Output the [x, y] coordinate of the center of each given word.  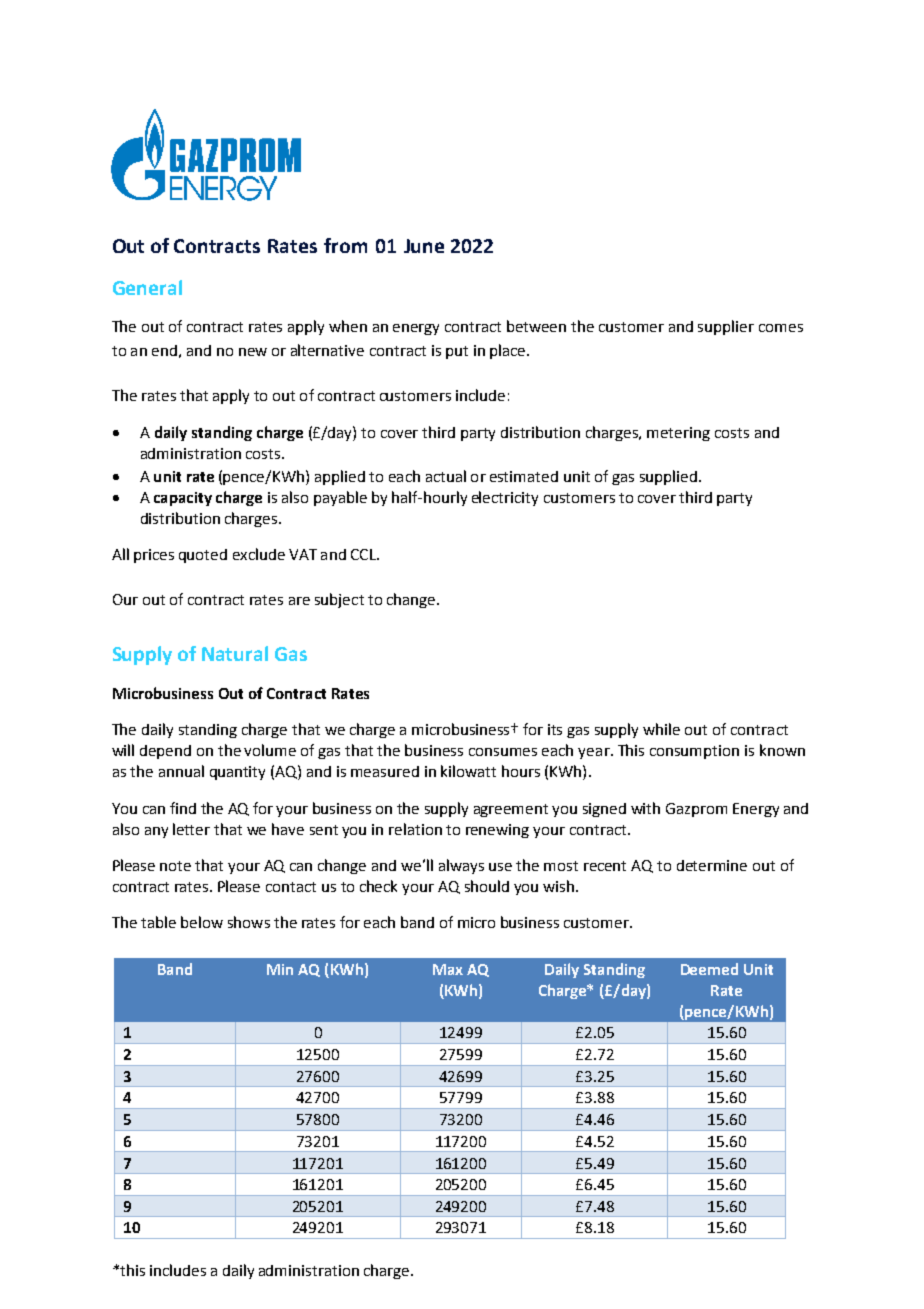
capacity [183, 499]
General [147, 287]
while [661, 729]
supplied [668, 477]
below [202, 922]
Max [448, 969]
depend [165, 752]
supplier [726, 327]
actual [446, 476]
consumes [503, 752]
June [424, 246]
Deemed [709, 969]
